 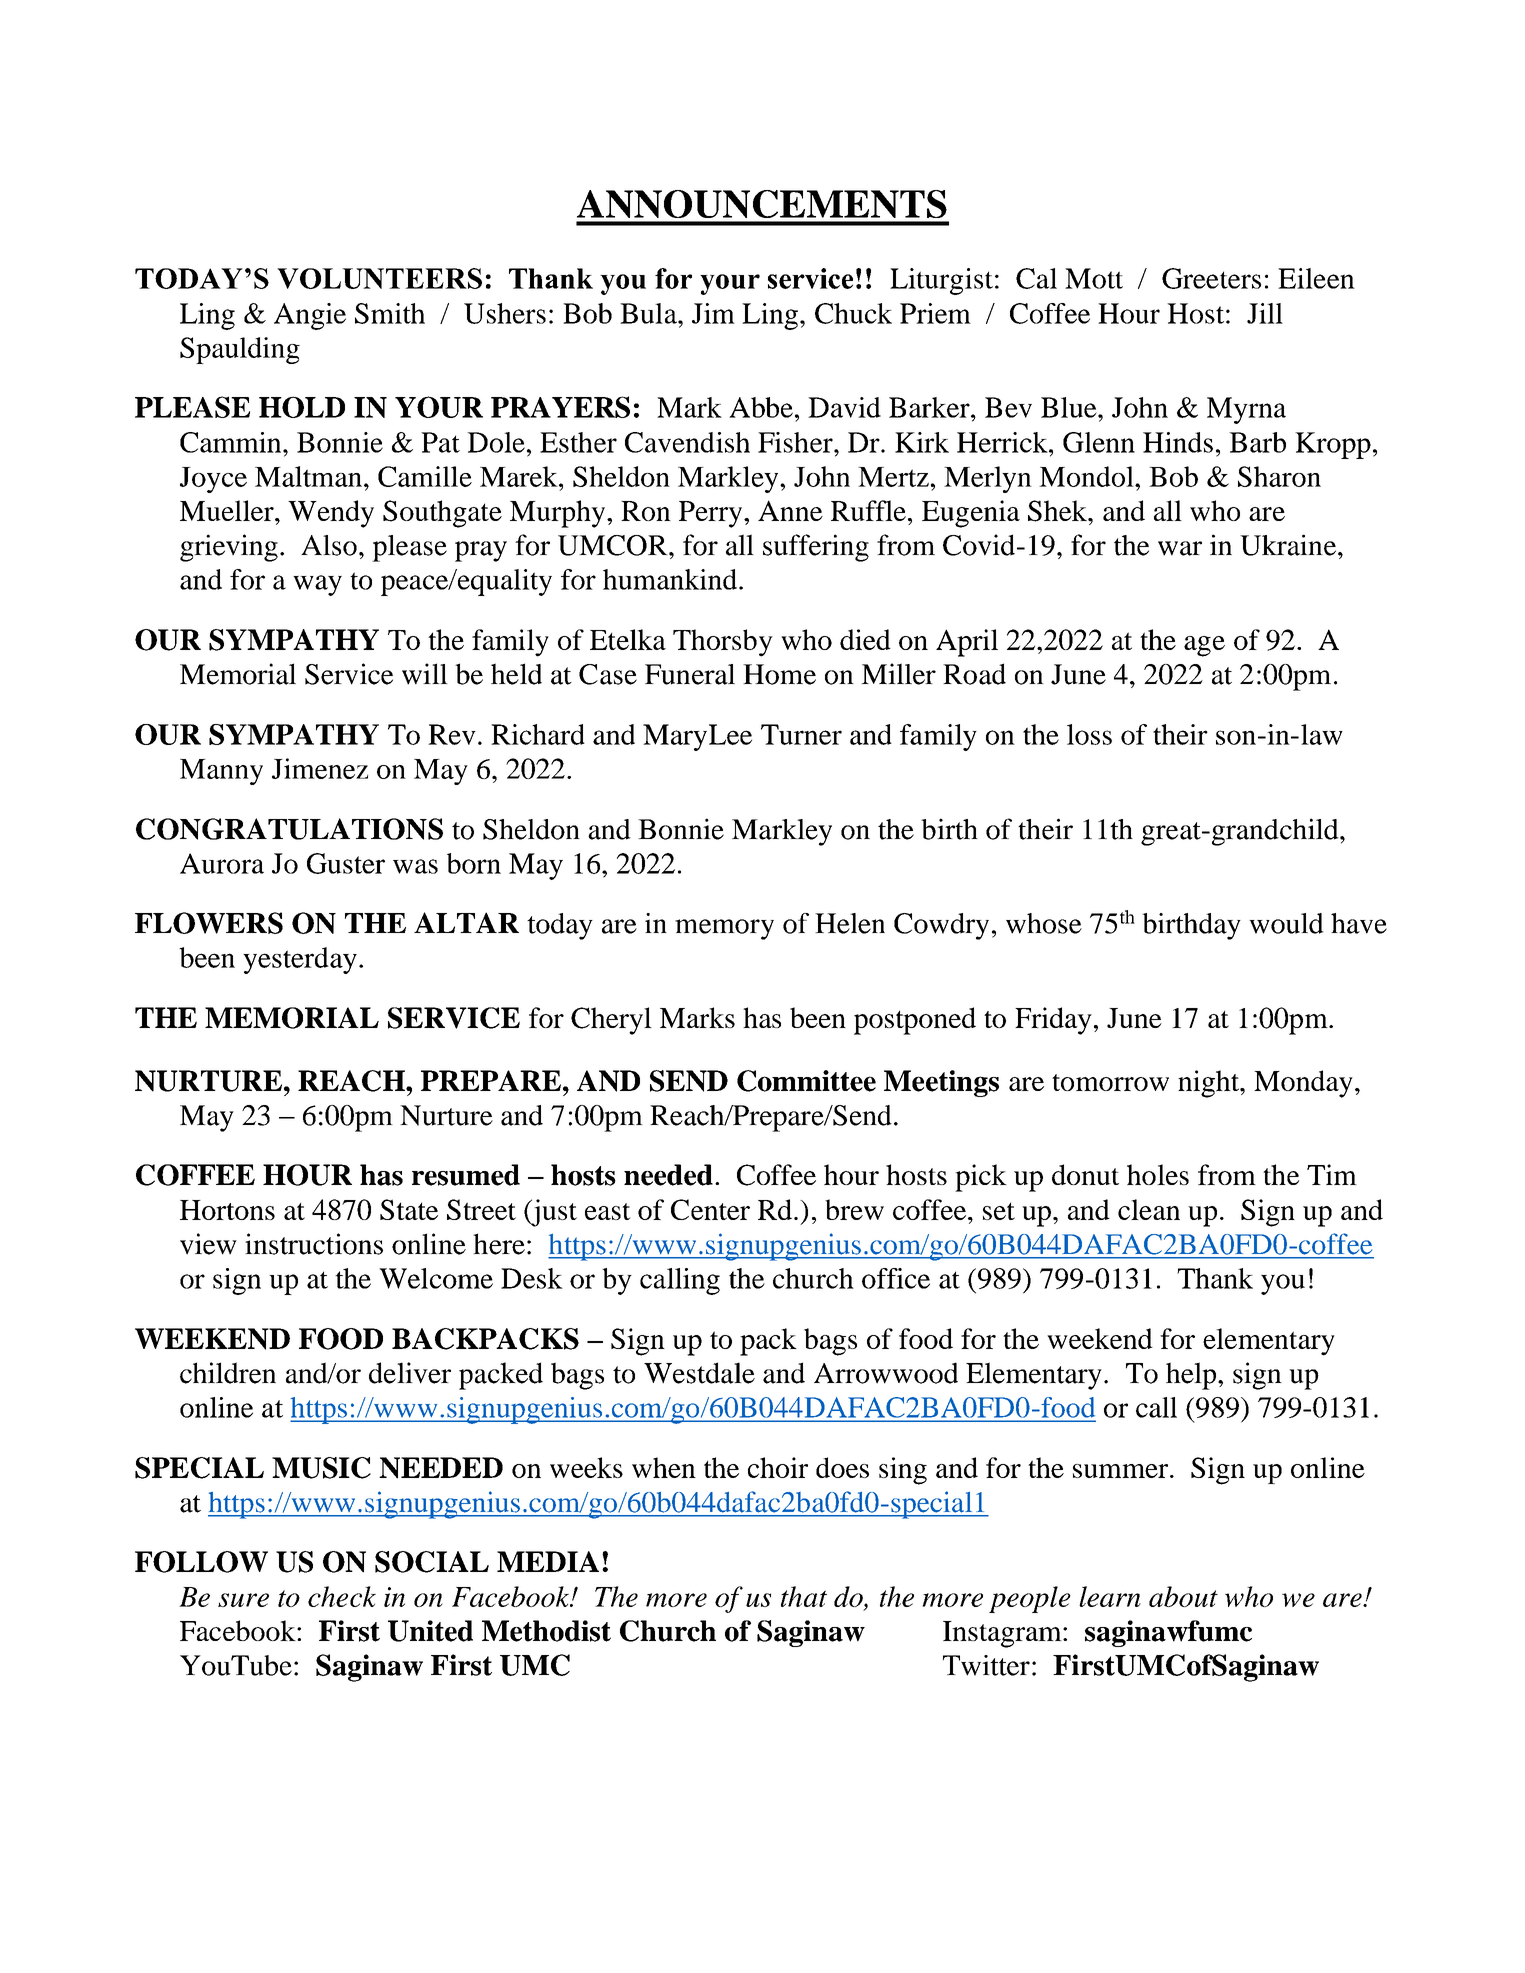 What do you see at coordinates (310, 316) in the screenshot?
I see `Angie` at bounding box center [310, 316].
